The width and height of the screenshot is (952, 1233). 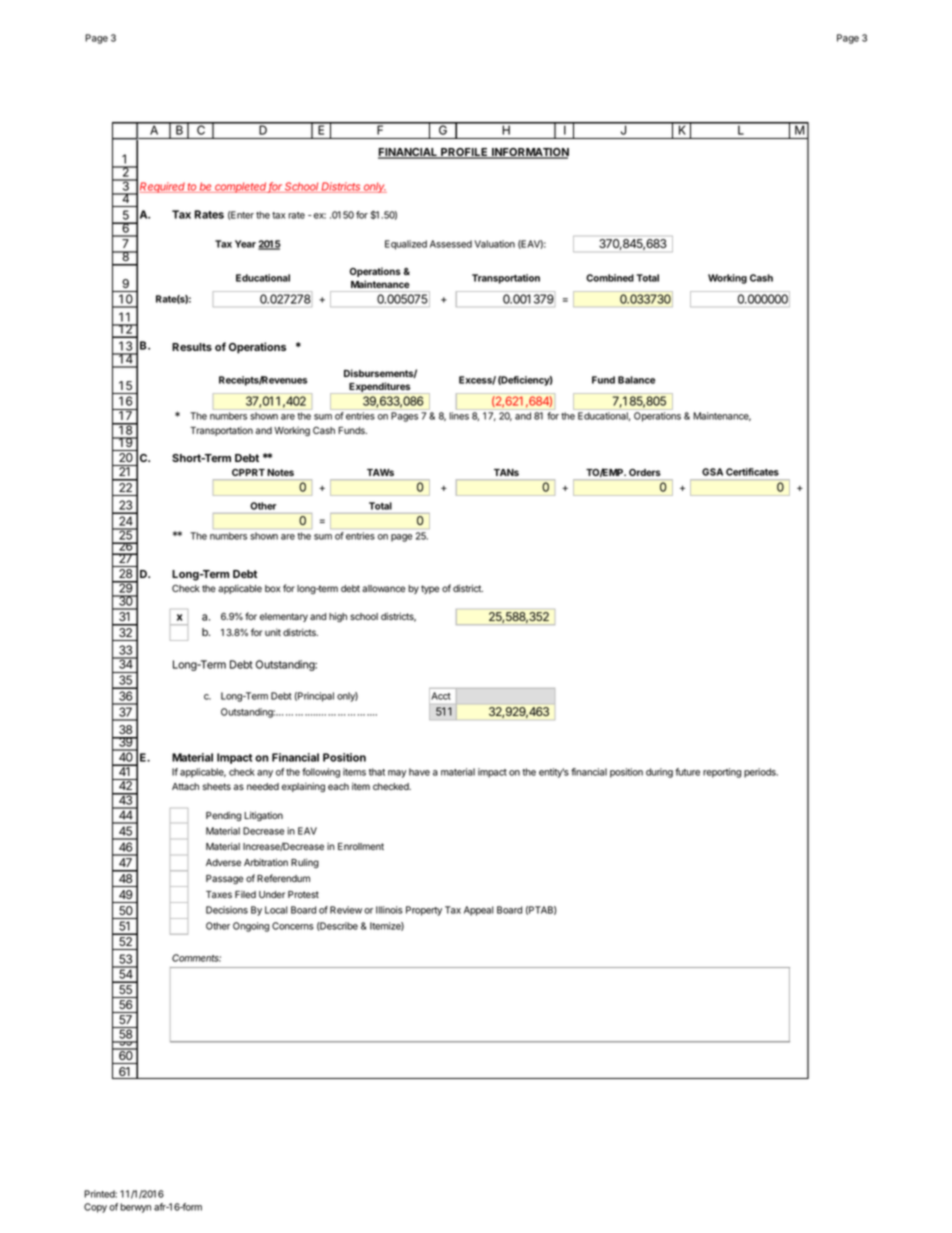 What do you see at coordinates (95, 1208) in the screenshot?
I see `Copy` at bounding box center [95, 1208].
